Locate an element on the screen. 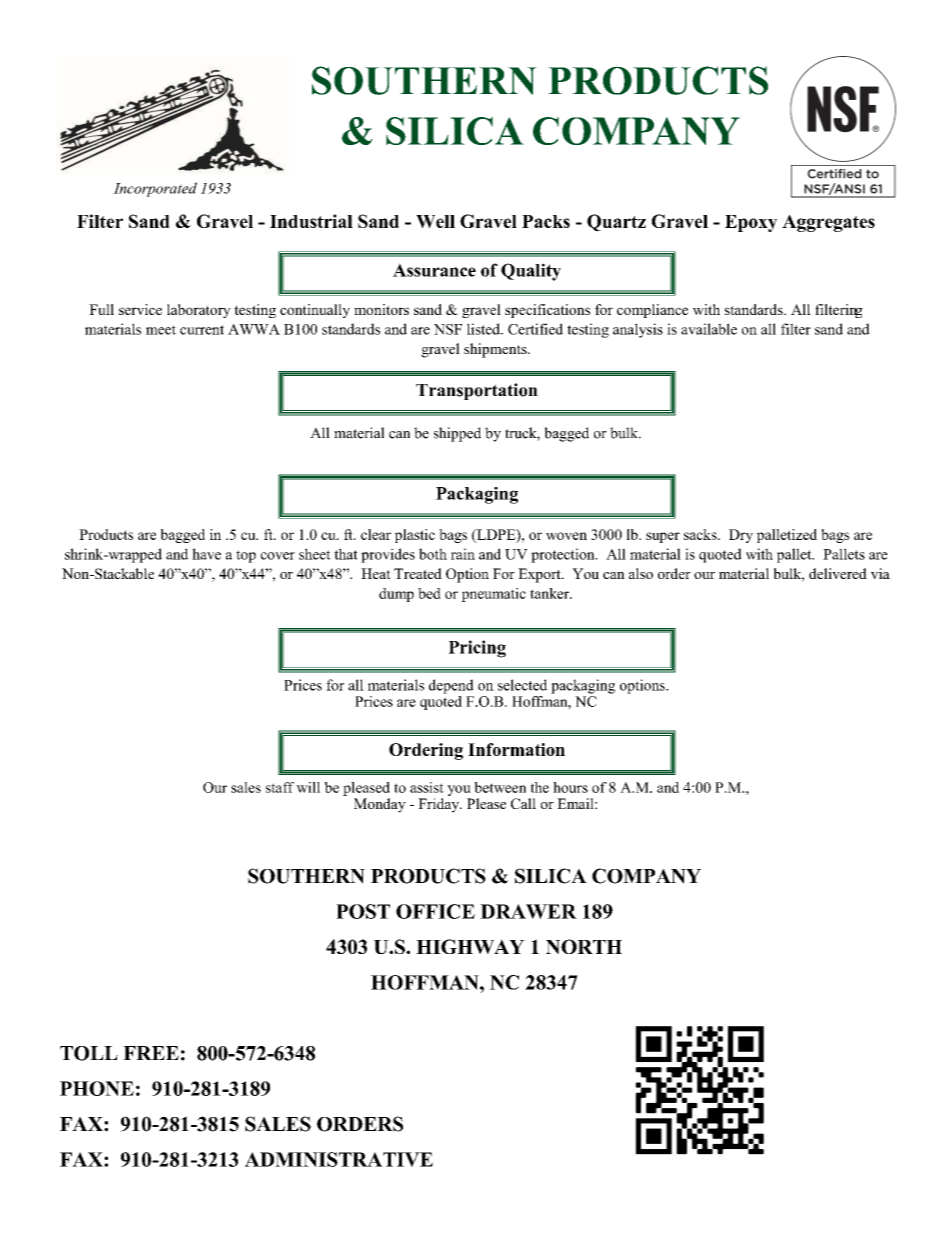 The width and height of the screenshot is (952, 1233). hours is located at coordinates (570, 787).
